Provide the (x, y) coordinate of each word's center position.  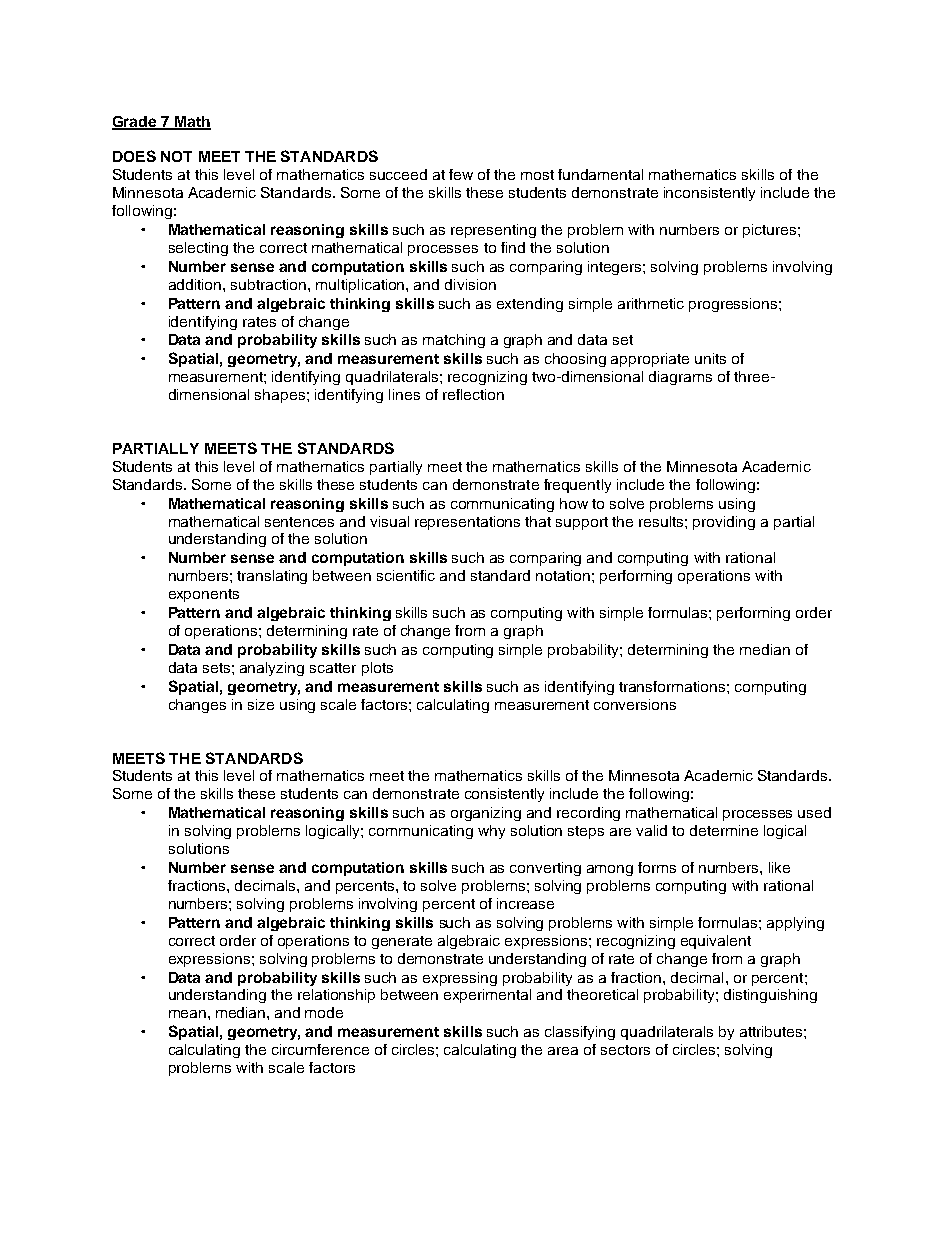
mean (187, 1014)
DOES (134, 156)
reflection (473, 394)
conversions (635, 704)
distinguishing (770, 996)
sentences (299, 522)
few (461, 174)
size (261, 704)
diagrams (680, 378)
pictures (771, 231)
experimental (487, 996)
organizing (486, 814)
